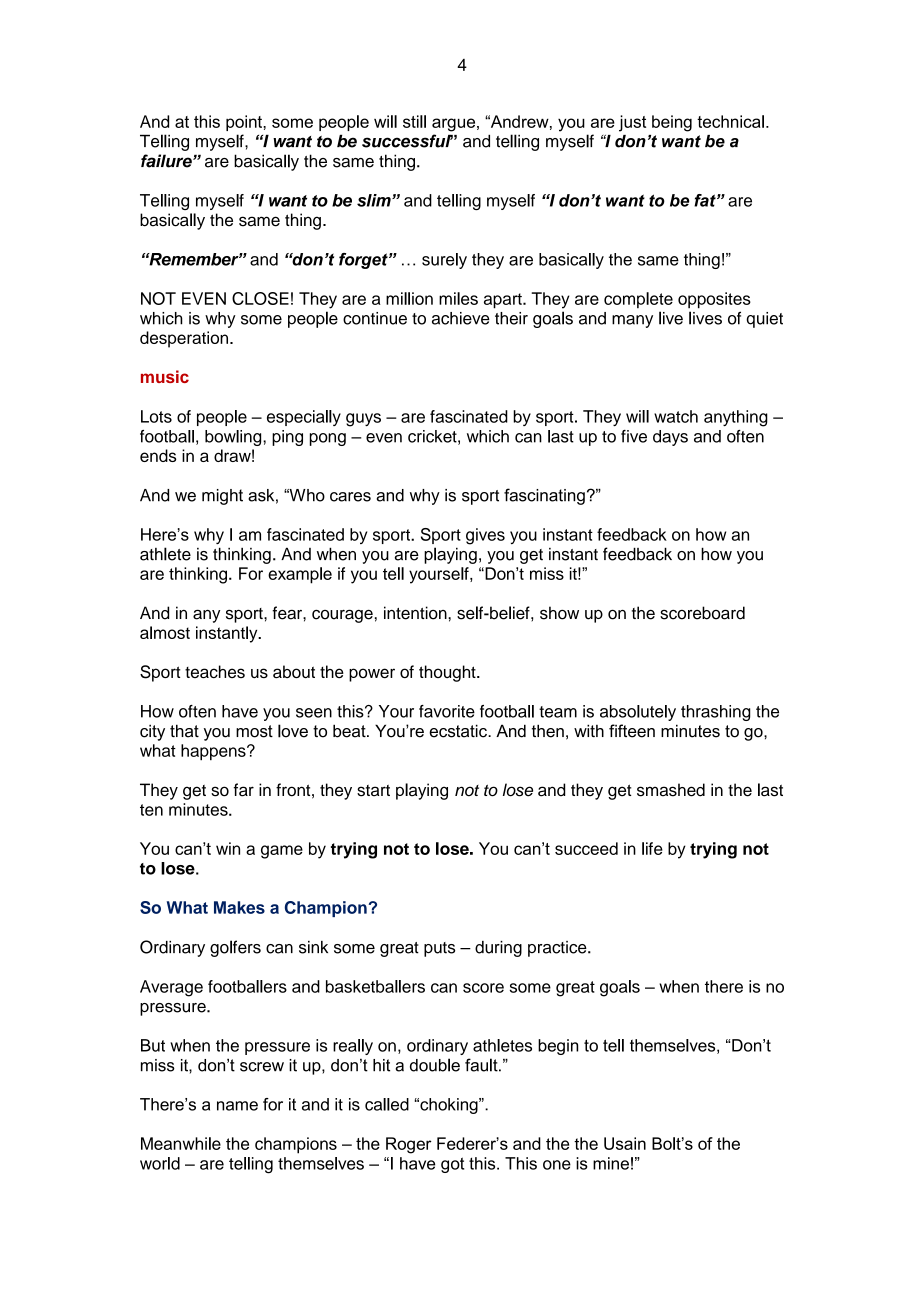 The image size is (924, 1308). What do you see at coordinates (461, 318) in the document?
I see `achieve` at bounding box center [461, 318].
